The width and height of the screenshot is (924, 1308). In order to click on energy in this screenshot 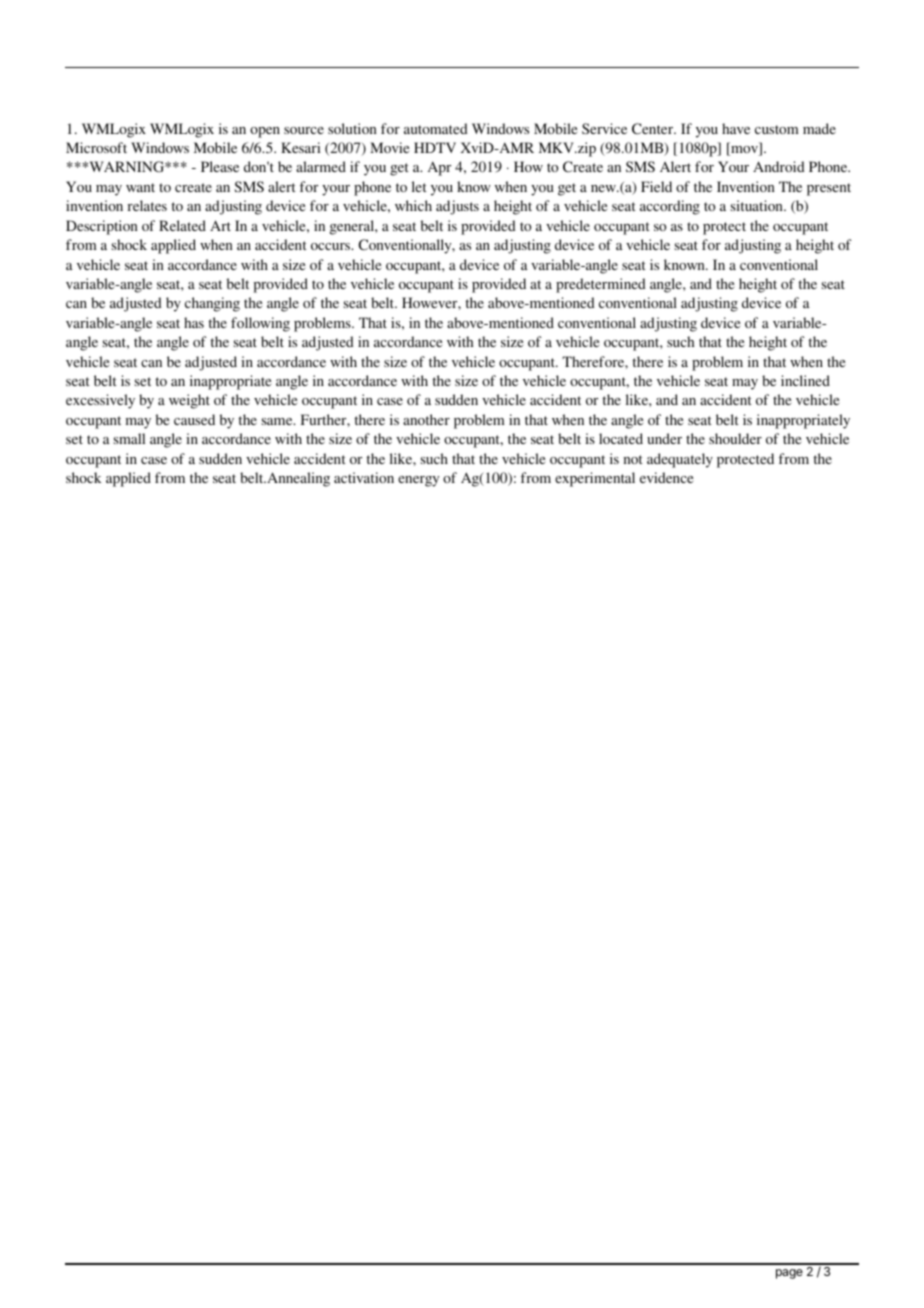, I will do `click(418, 481)`.
